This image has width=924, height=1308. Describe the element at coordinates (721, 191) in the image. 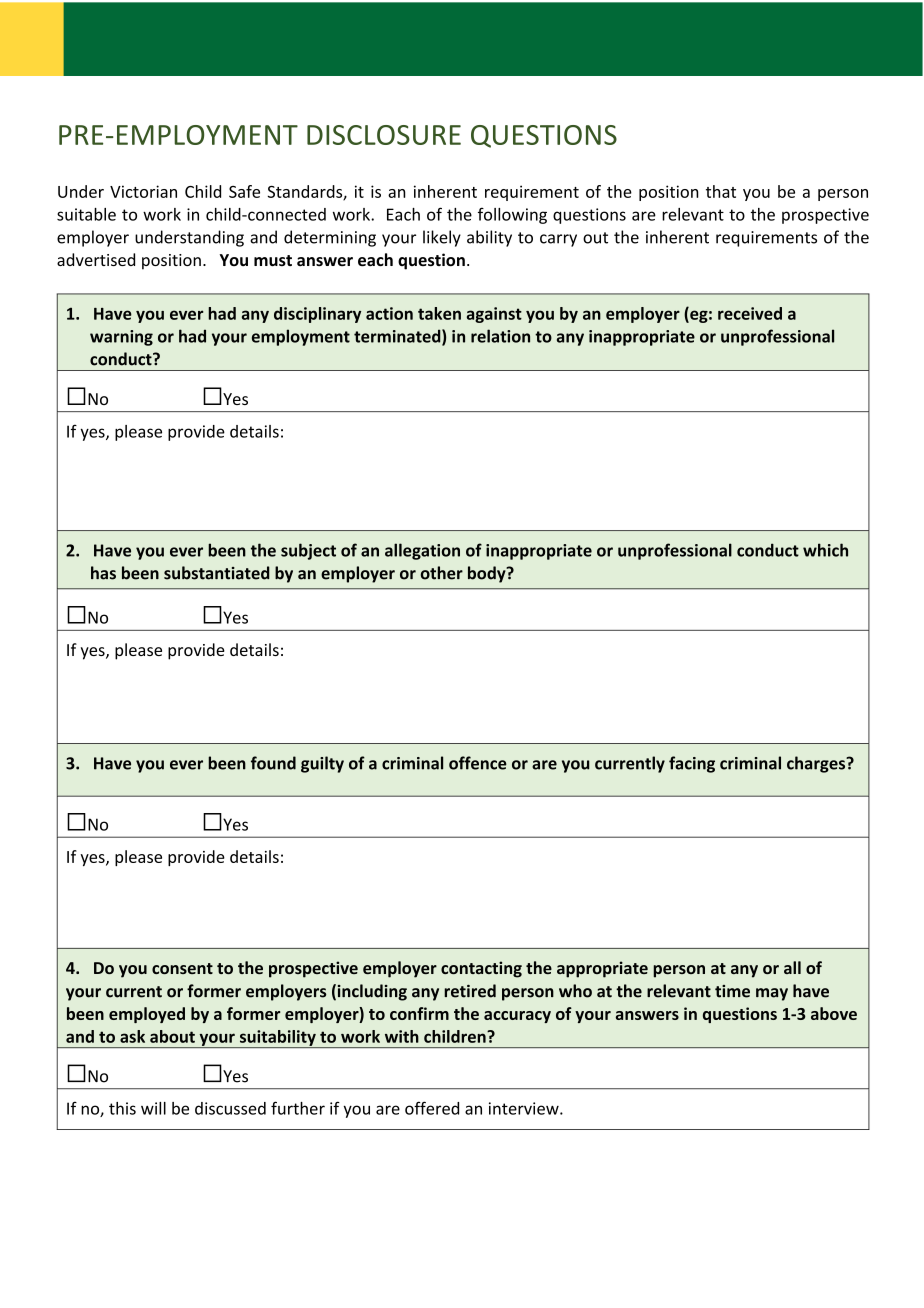

I see `that` at that location.
